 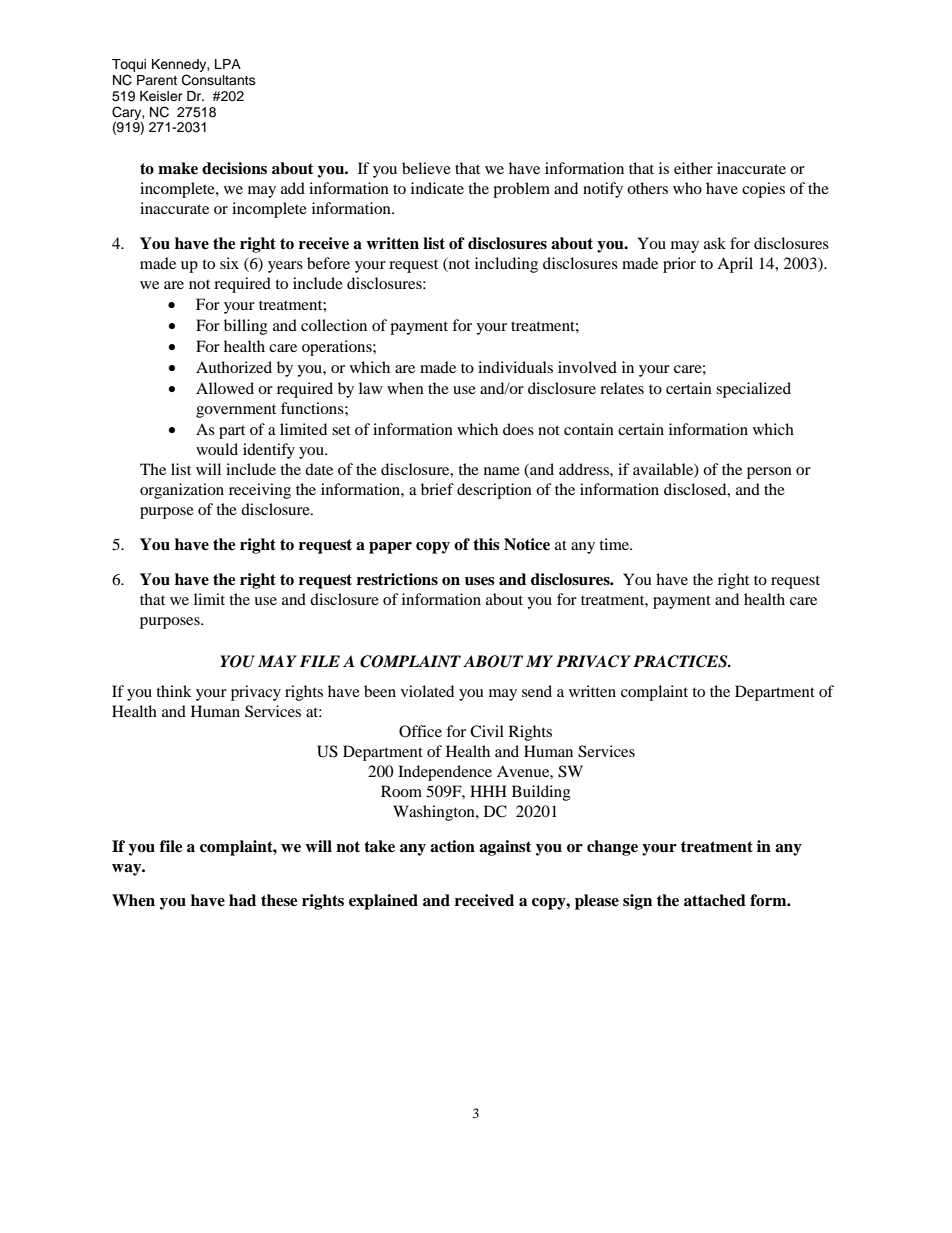 What do you see at coordinates (427, 691) in the image?
I see `violated` at bounding box center [427, 691].
